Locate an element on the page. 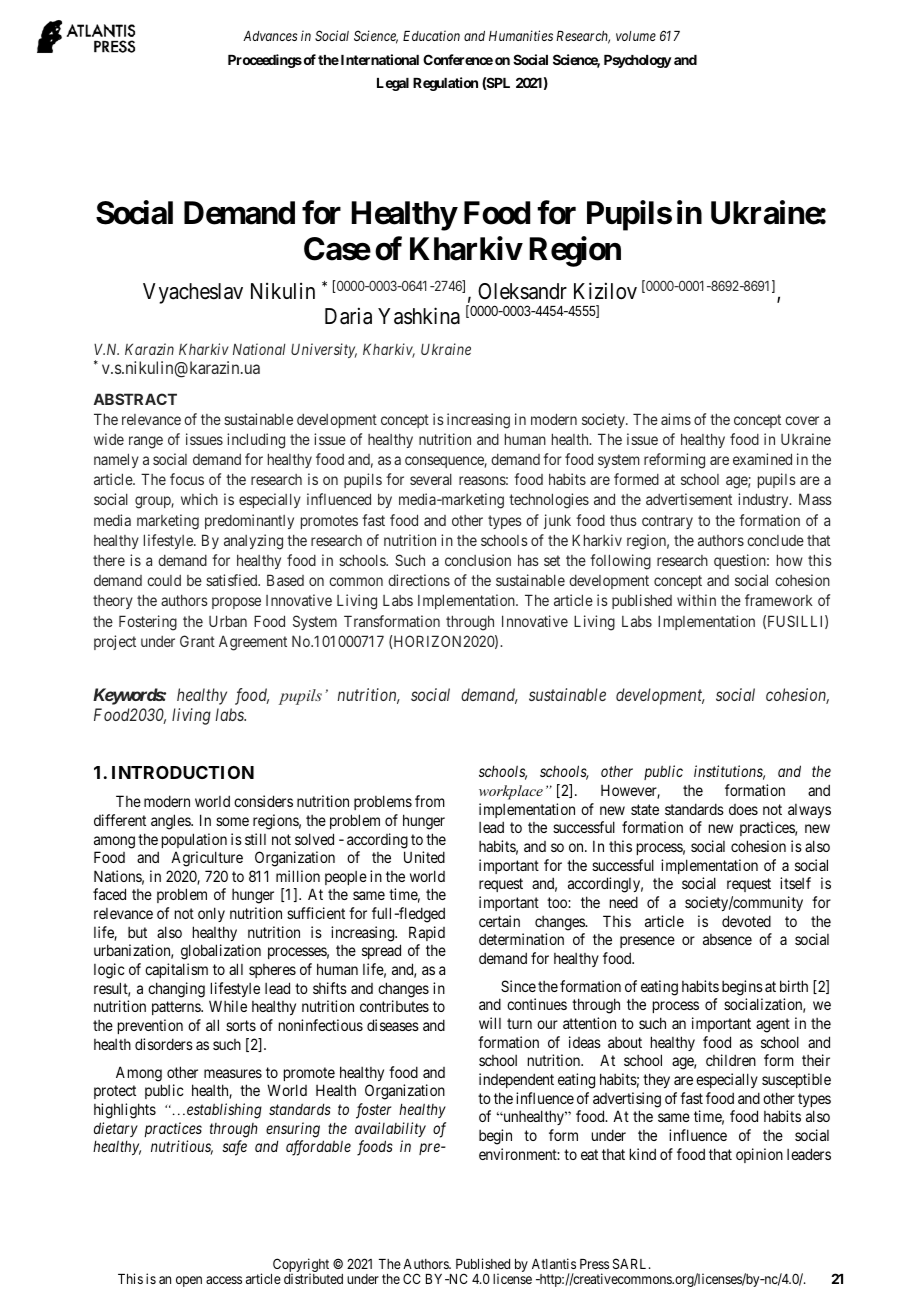 The width and height of the image is (924, 1308). Rapid is located at coordinates (427, 933).
